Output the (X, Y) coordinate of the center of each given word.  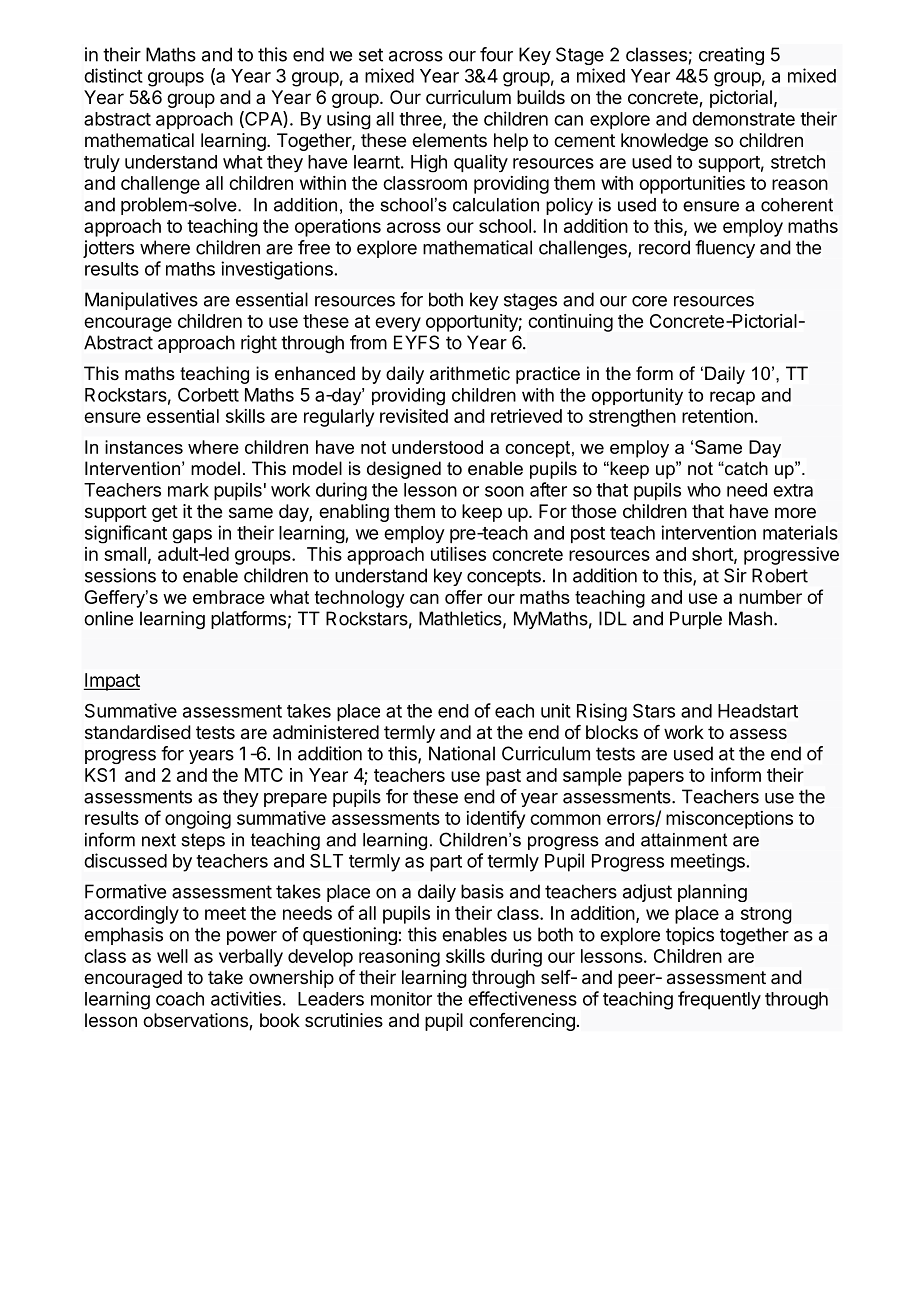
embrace (229, 597)
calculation (496, 205)
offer (464, 597)
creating (731, 56)
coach (180, 999)
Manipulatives (141, 301)
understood (437, 447)
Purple (696, 620)
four (496, 54)
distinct (113, 75)
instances (144, 447)
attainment (684, 840)
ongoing (198, 820)
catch (745, 468)
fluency (725, 249)
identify (495, 819)
